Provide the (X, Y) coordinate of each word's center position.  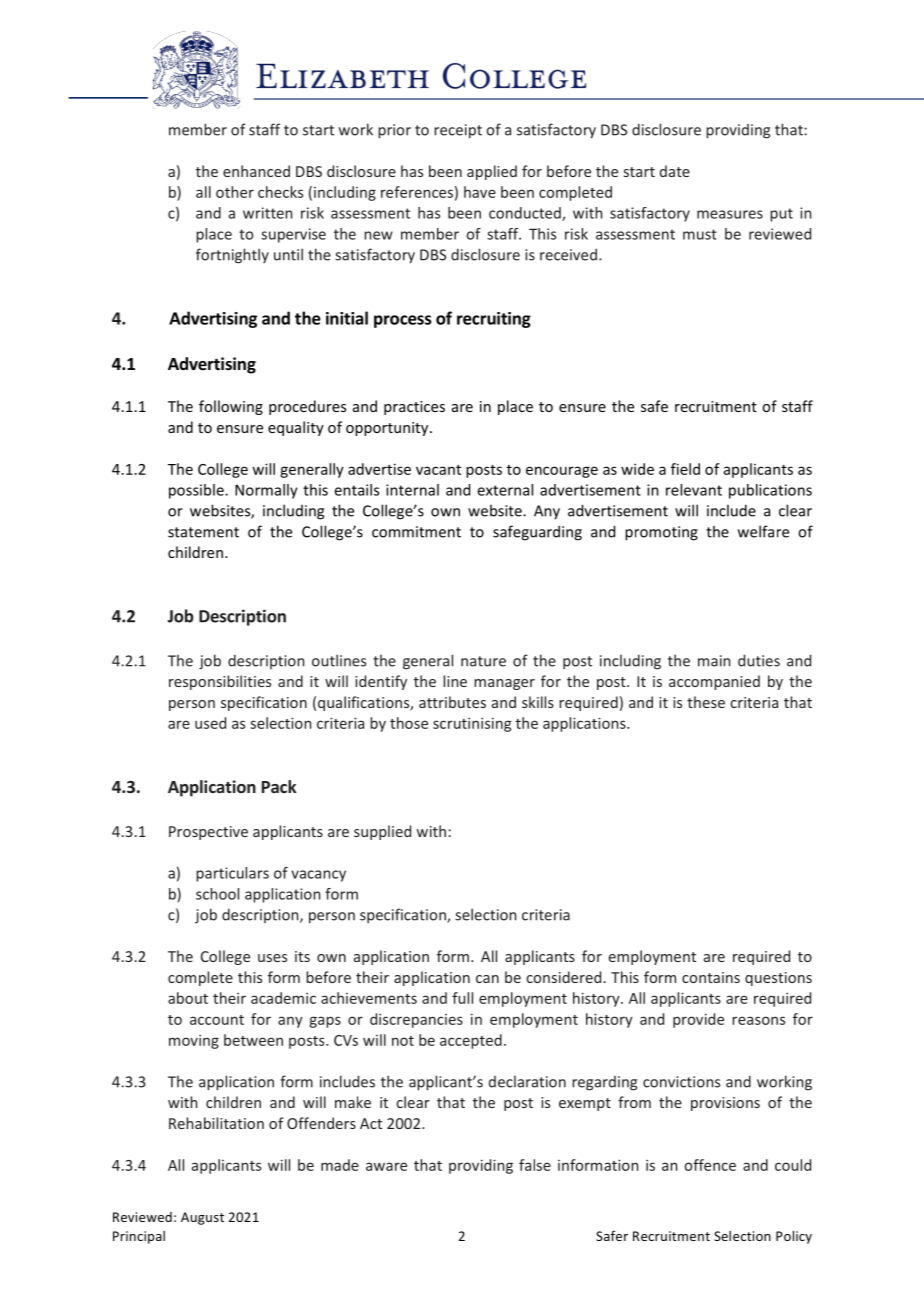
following (231, 407)
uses (272, 958)
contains (711, 977)
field (685, 469)
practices (414, 408)
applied (492, 172)
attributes (452, 702)
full (462, 998)
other (235, 192)
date (675, 171)
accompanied (714, 682)
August (202, 1218)
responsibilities (220, 682)
